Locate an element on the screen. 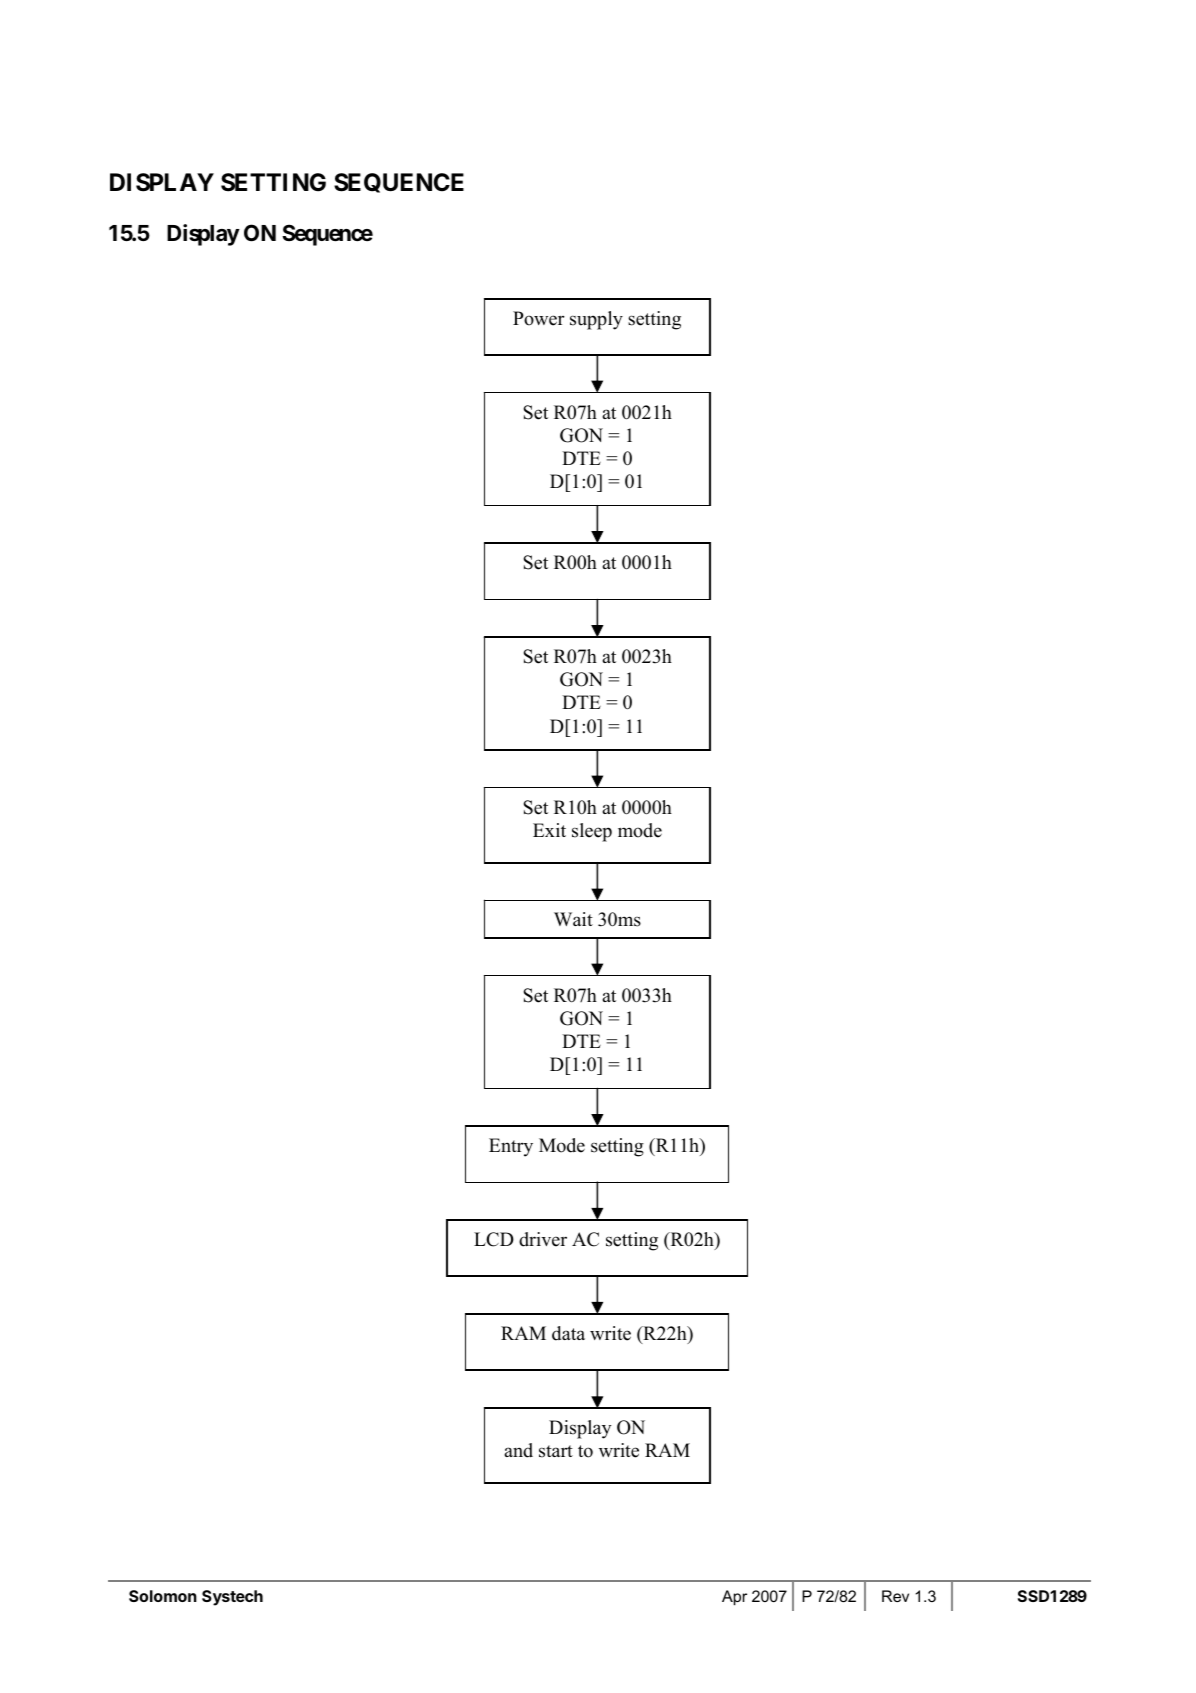 This screenshot has height=1693, width=1196. Wait is located at coordinates (573, 919).
